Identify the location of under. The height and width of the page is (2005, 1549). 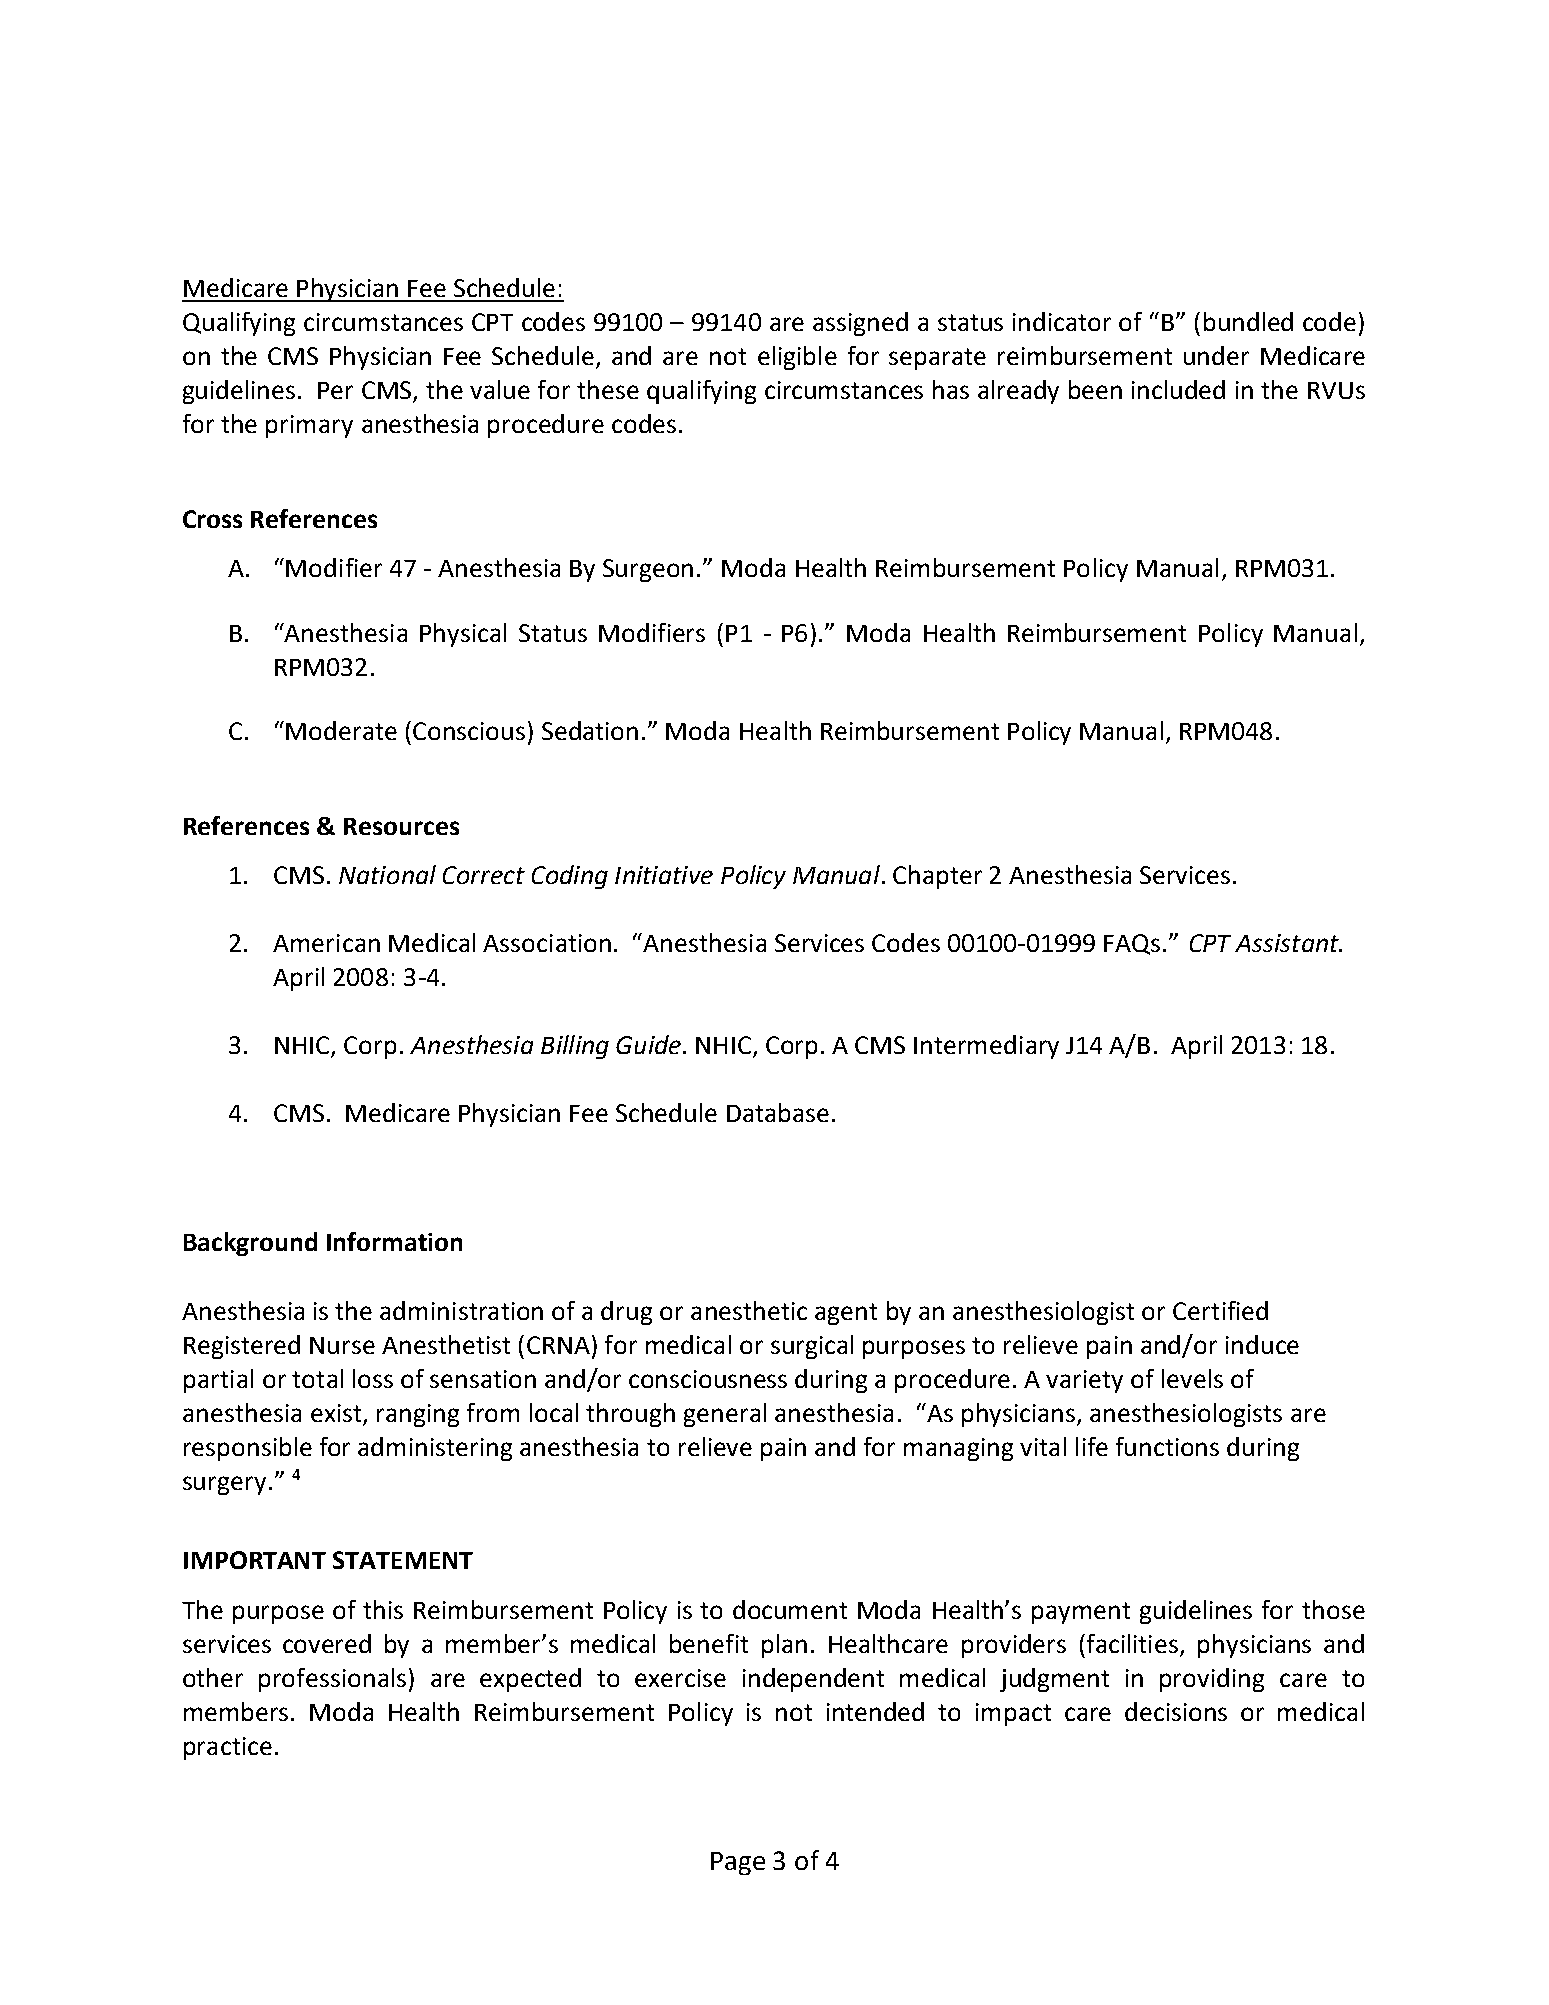
(1216, 355).
